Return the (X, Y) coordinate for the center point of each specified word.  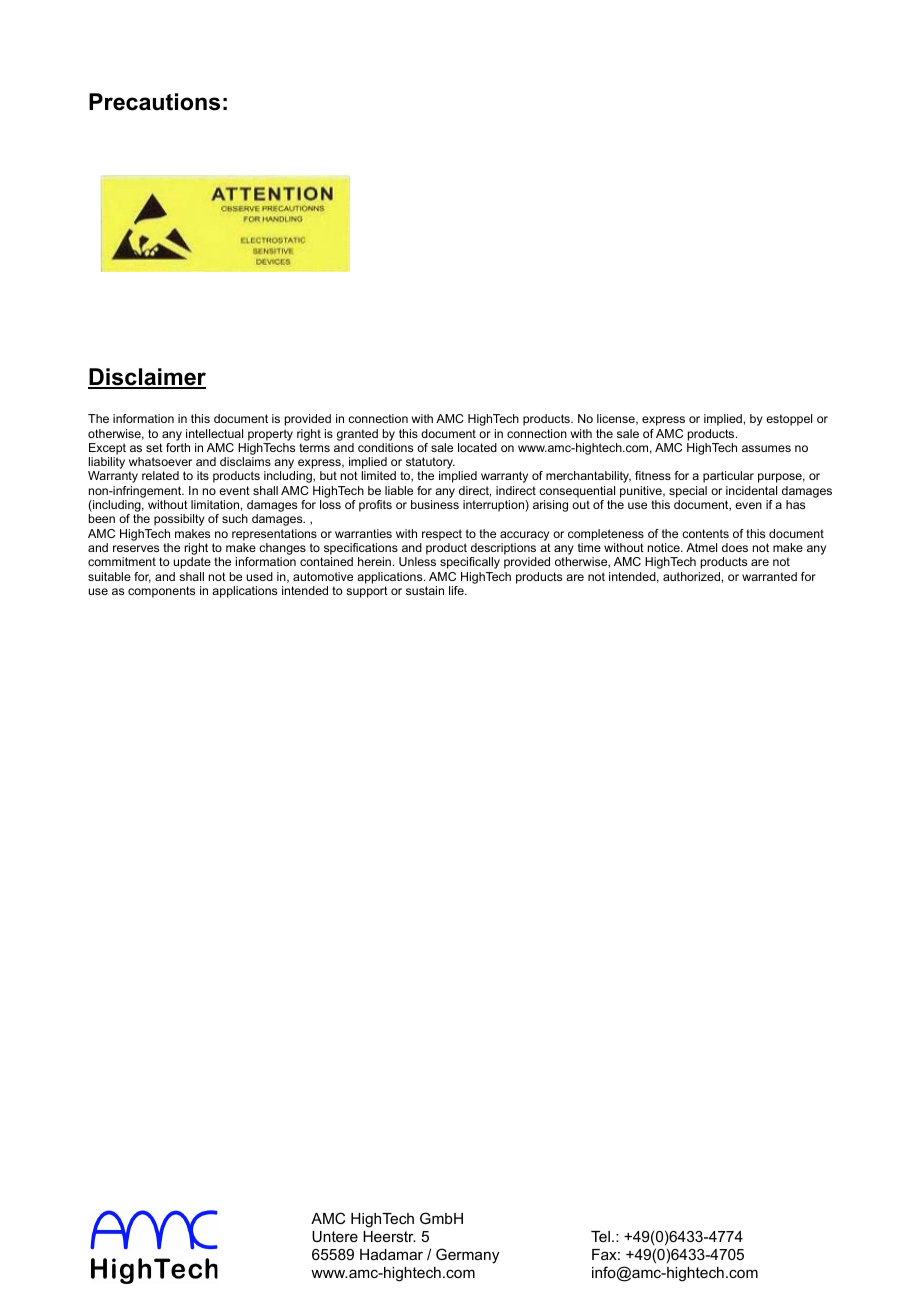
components (161, 592)
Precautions (154, 102)
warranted (769, 576)
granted (357, 435)
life (457, 590)
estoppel (789, 420)
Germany (467, 1256)
